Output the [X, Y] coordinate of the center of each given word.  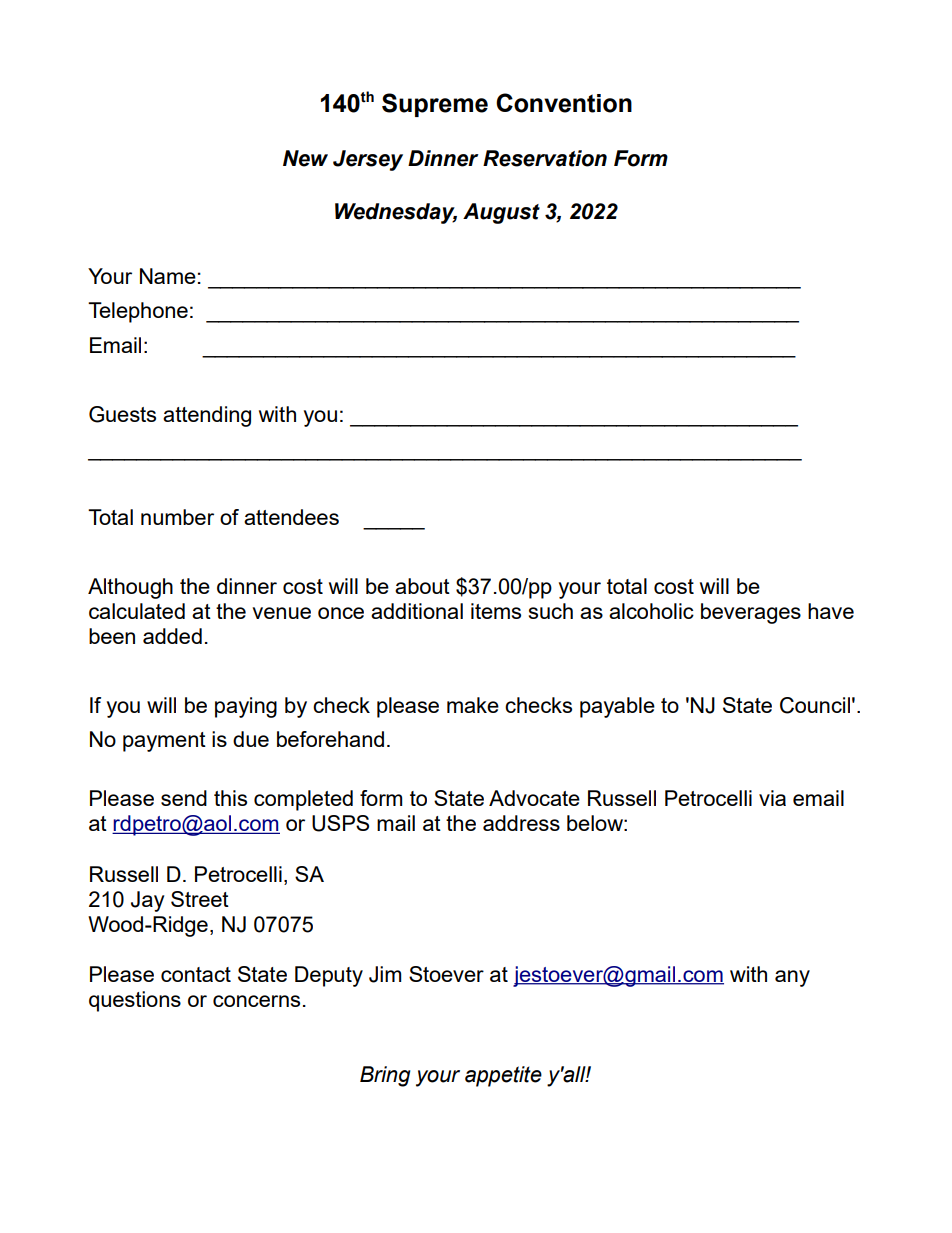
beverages [751, 613]
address [521, 823]
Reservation [545, 158]
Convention [564, 103]
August [501, 213]
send [184, 798]
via [772, 798]
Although [130, 588]
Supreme [435, 105]
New [305, 158]
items [496, 611]
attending [207, 416]
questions [135, 1001]
